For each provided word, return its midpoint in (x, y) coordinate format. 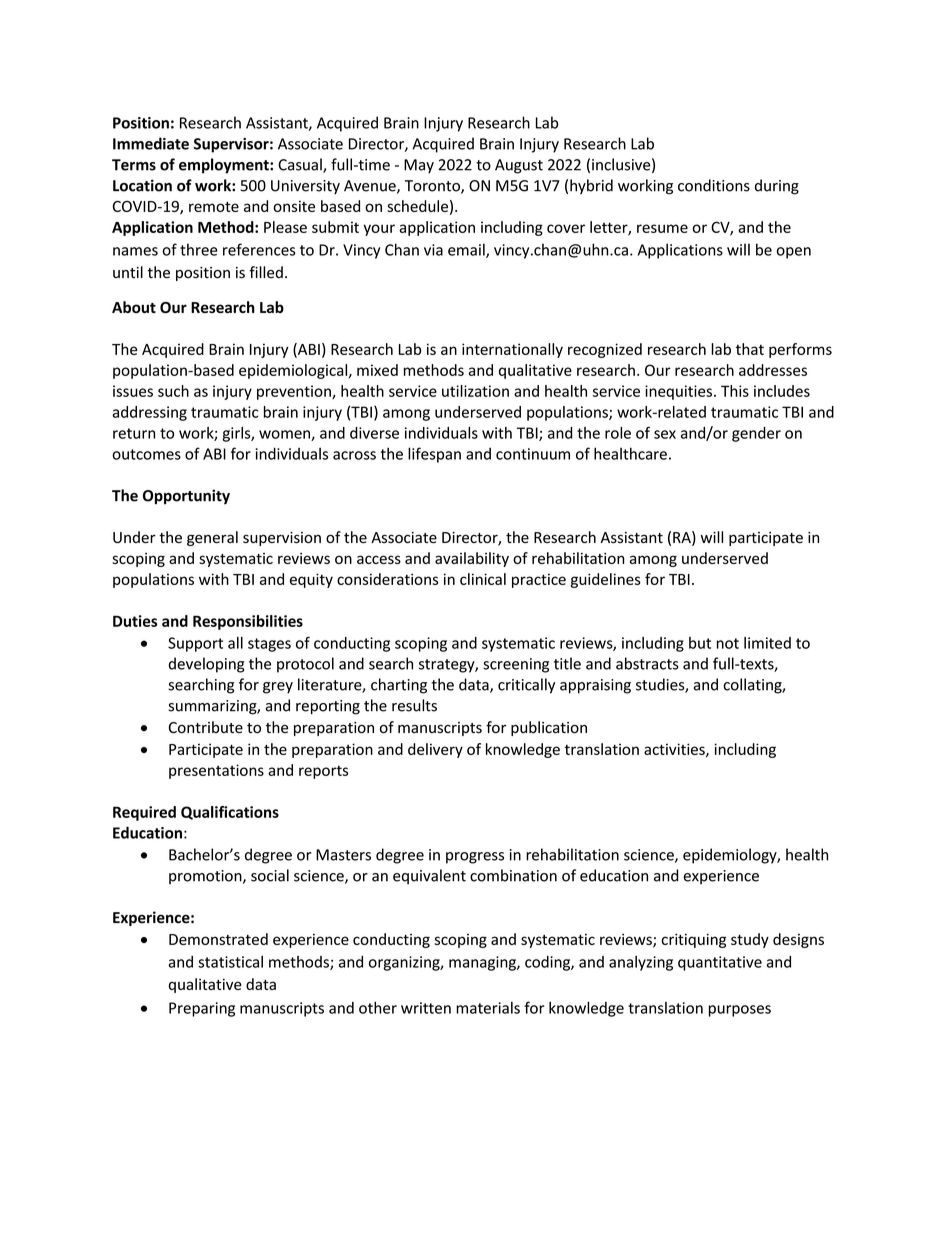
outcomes (146, 454)
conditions (714, 185)
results (414, 705)
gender (756, 434)
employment (225, 166)
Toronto (433, 187)
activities (675, 750)
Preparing (202, 1009)
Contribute (206, 727)
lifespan (434, 455)
